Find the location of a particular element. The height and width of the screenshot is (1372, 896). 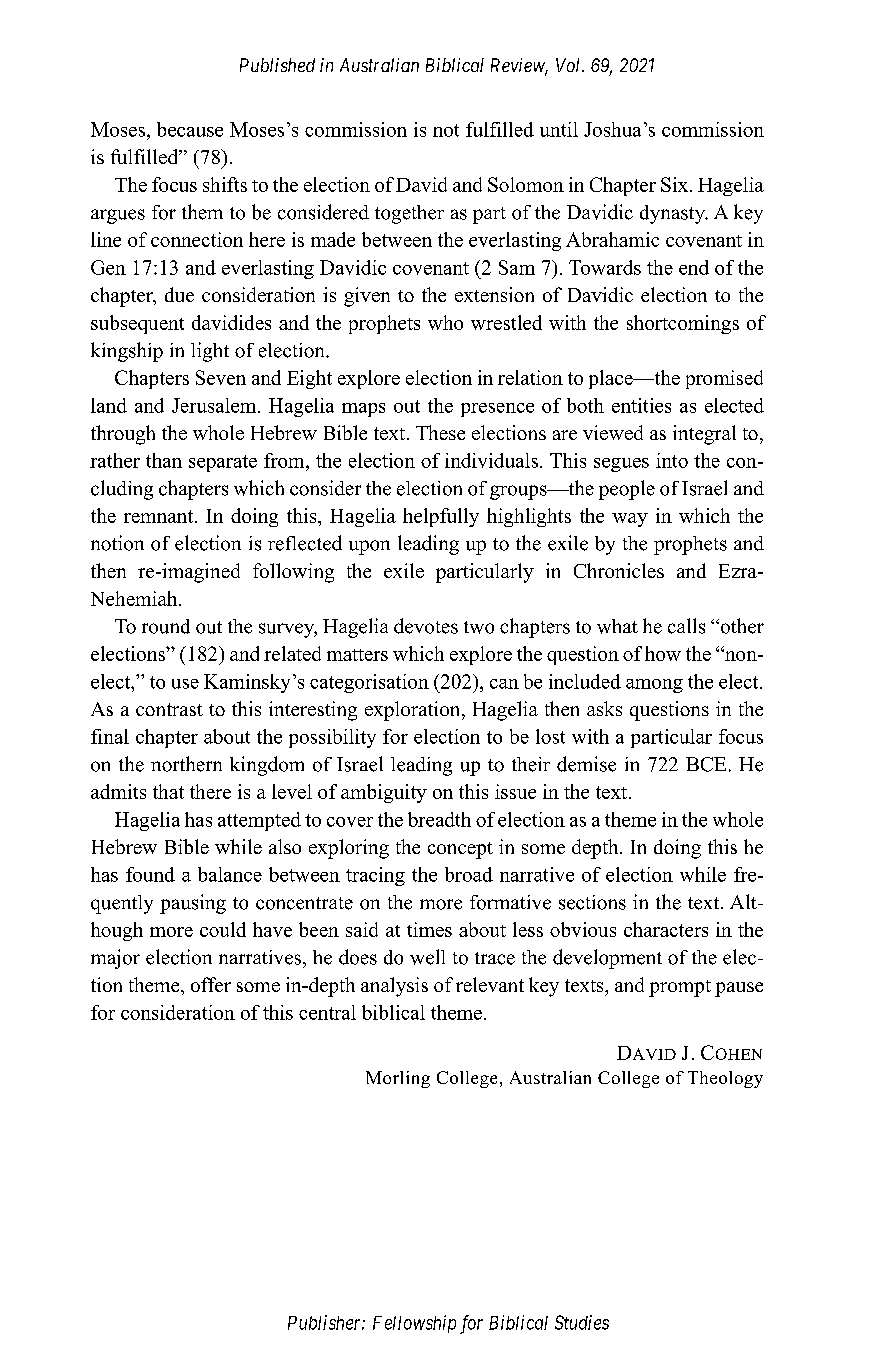

into is located at coordinates (672, 460).
